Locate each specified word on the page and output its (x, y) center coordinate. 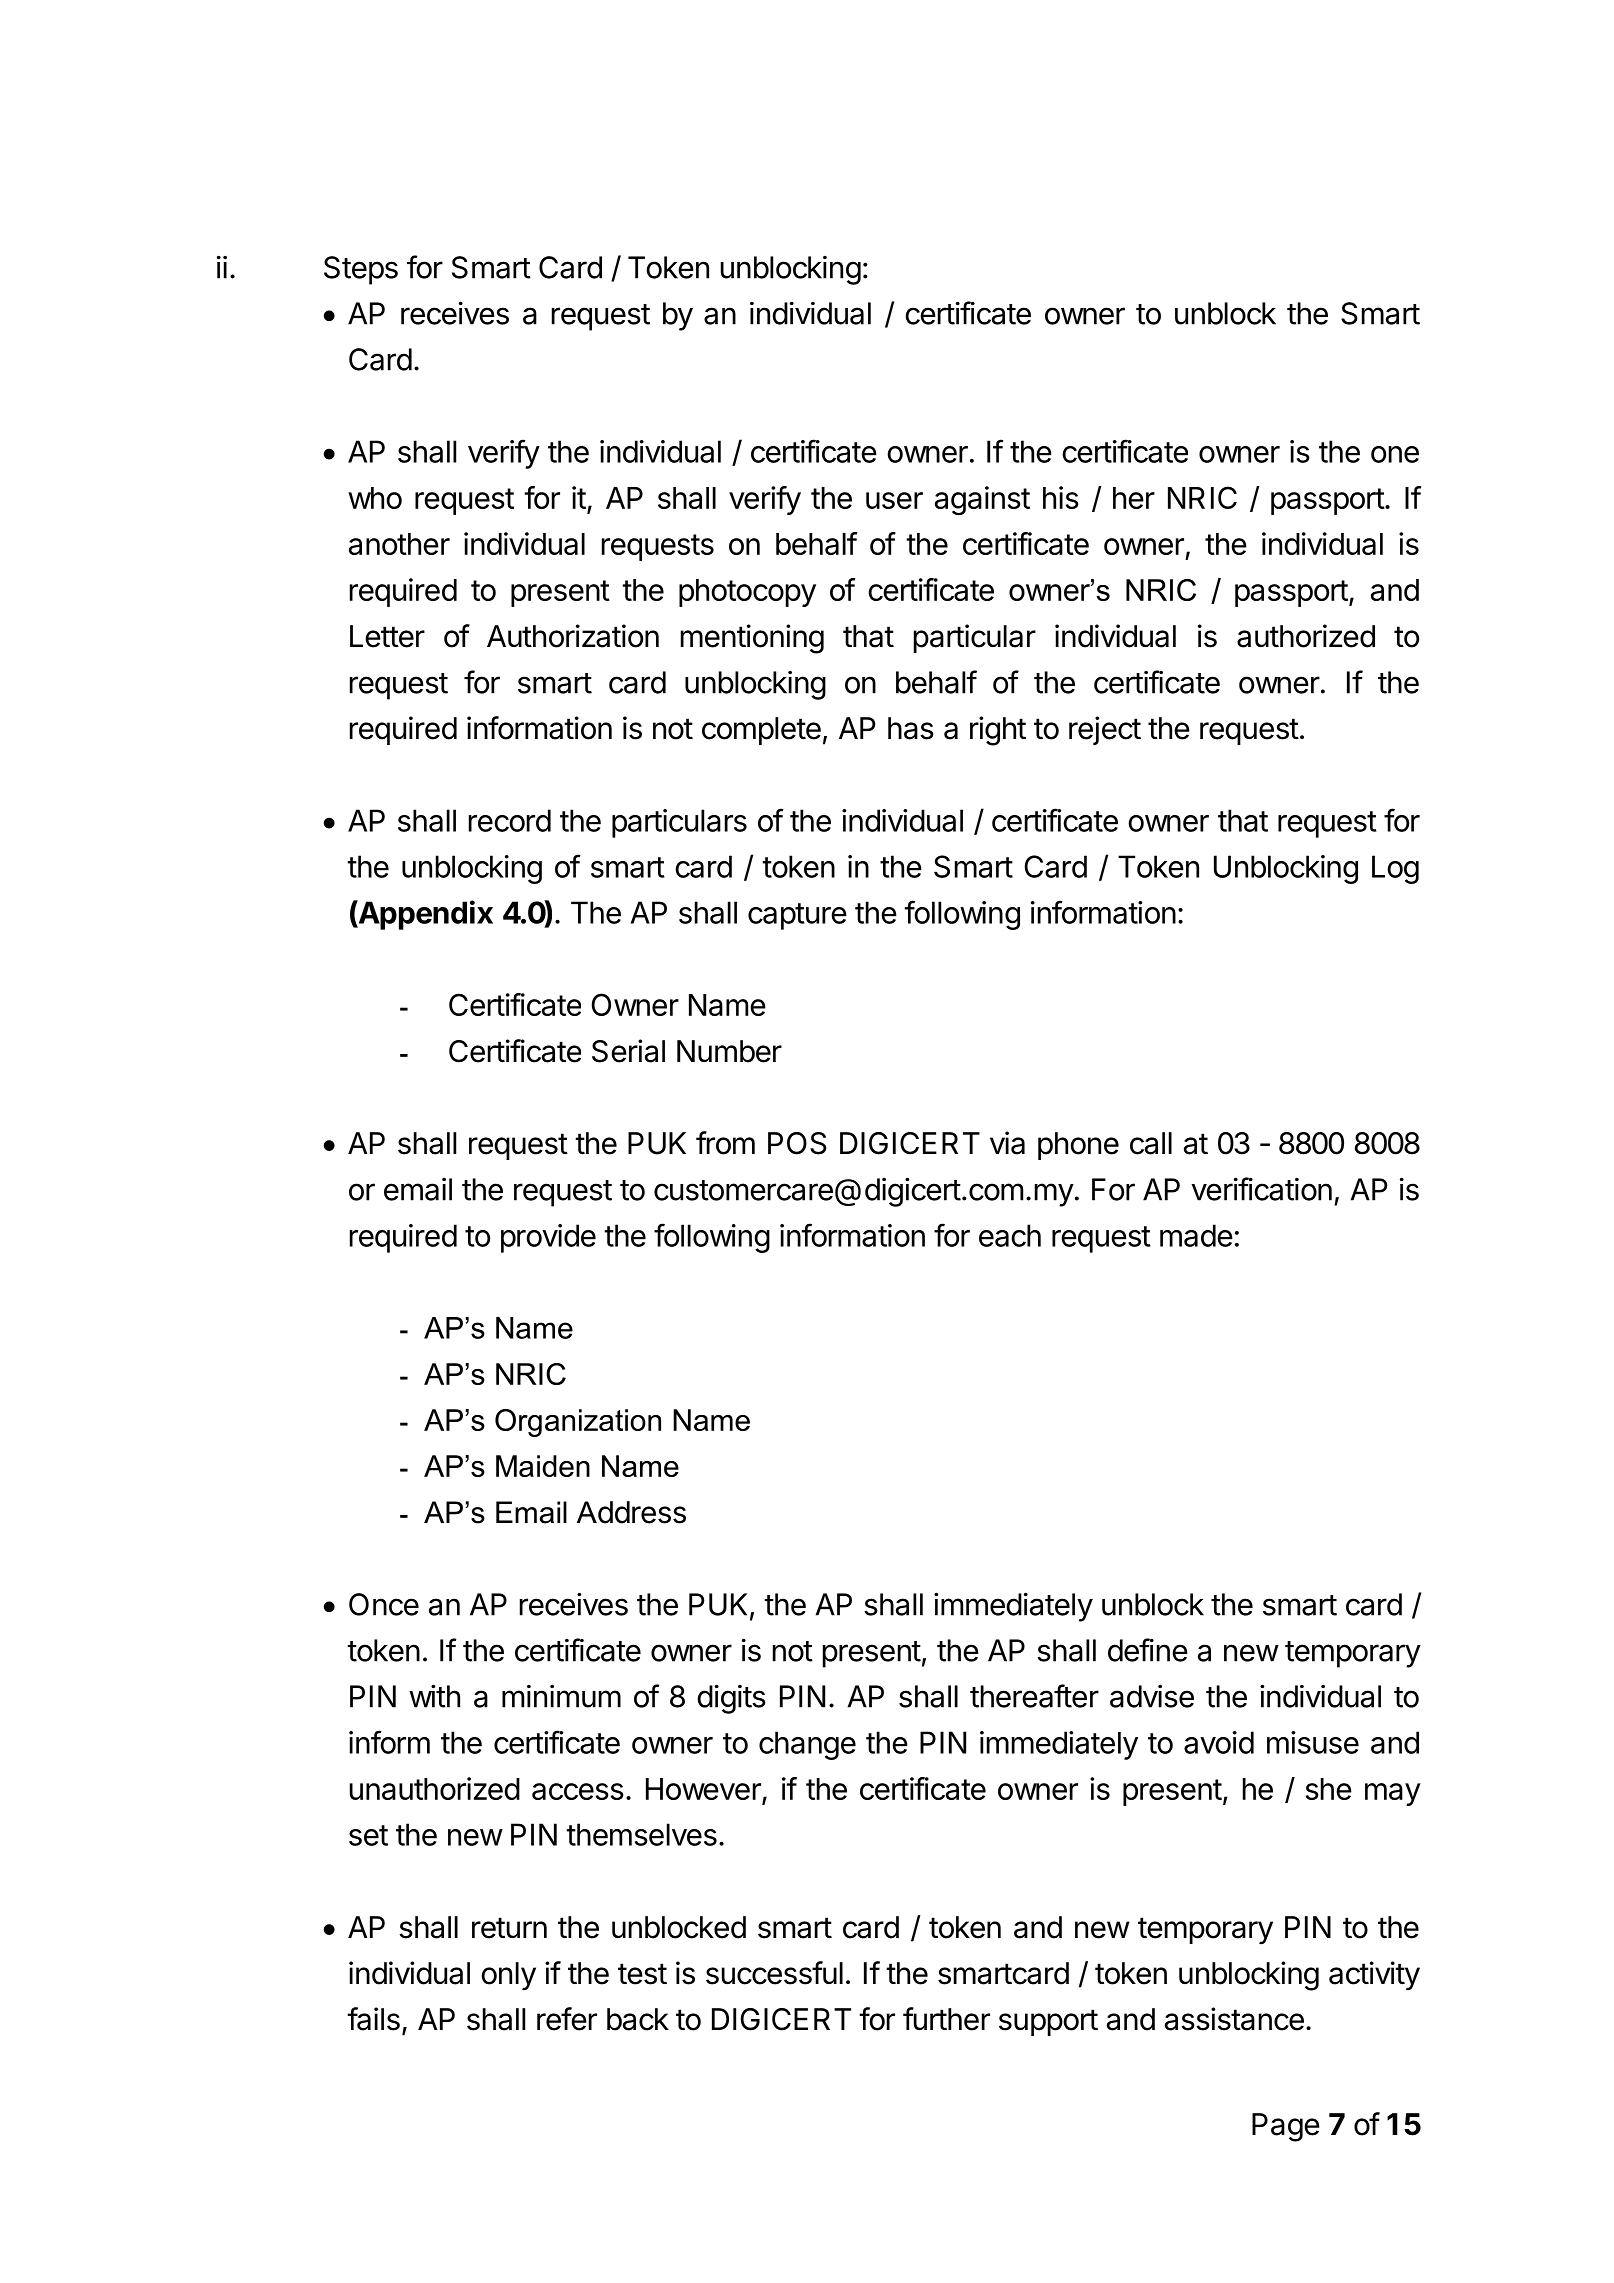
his (1061, 497)
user (894, 500)
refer (567, 2019)
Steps (361, 270)
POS (797, 1143)
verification (1261, 1189)
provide (548, 1238)
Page (1286, 2127)
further (946, 2019)
